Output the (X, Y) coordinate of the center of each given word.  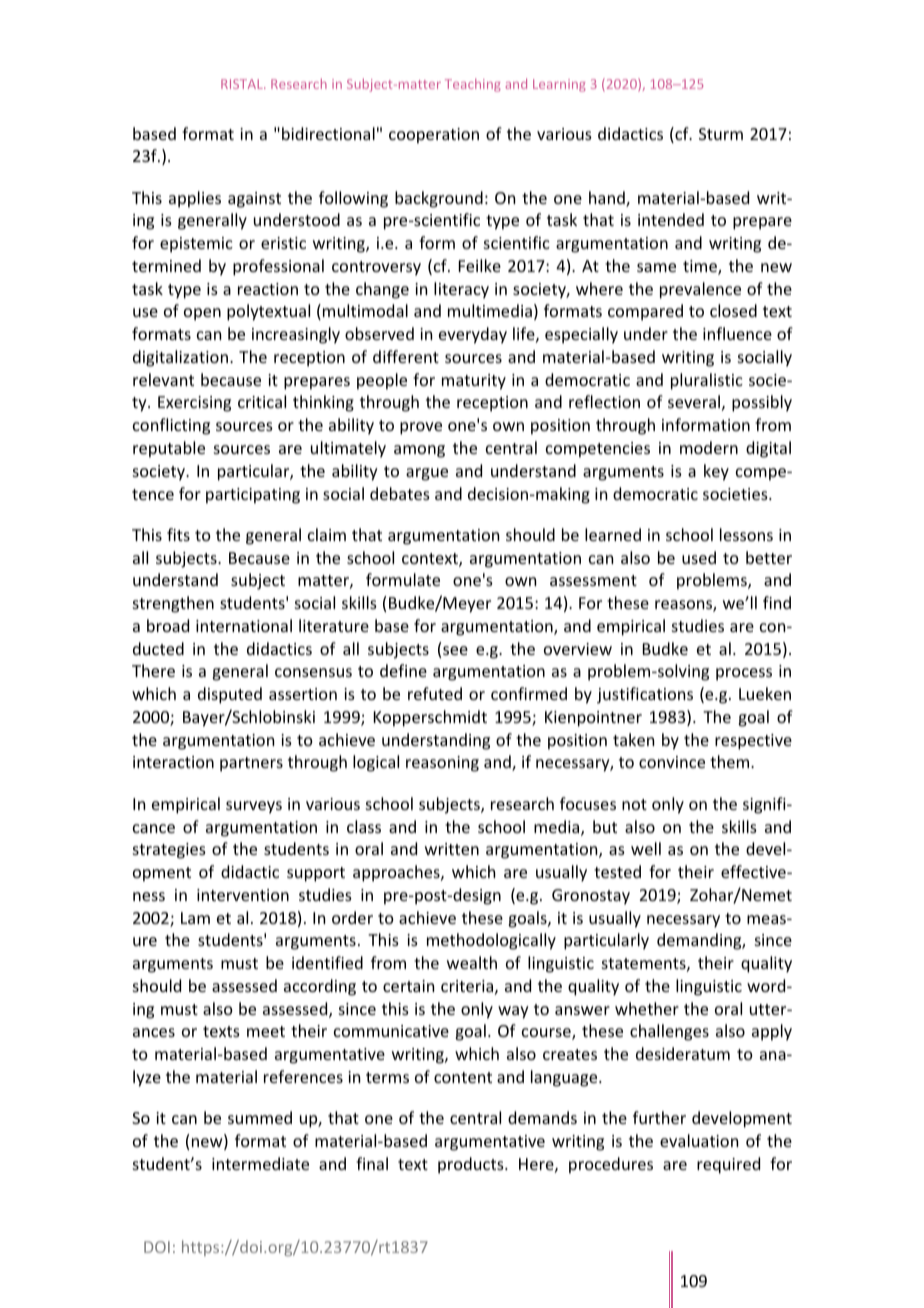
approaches (397, 873)
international (244, 625)
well (646, 848)
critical (262, 401)
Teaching (473, 85)
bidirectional (328, 133)
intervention (243, 895)
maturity (474, 382)
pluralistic (707, 381)
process (744, 674)
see (455, 650)
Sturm (721, 134)
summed (260, 1117)
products (472, 1165)
